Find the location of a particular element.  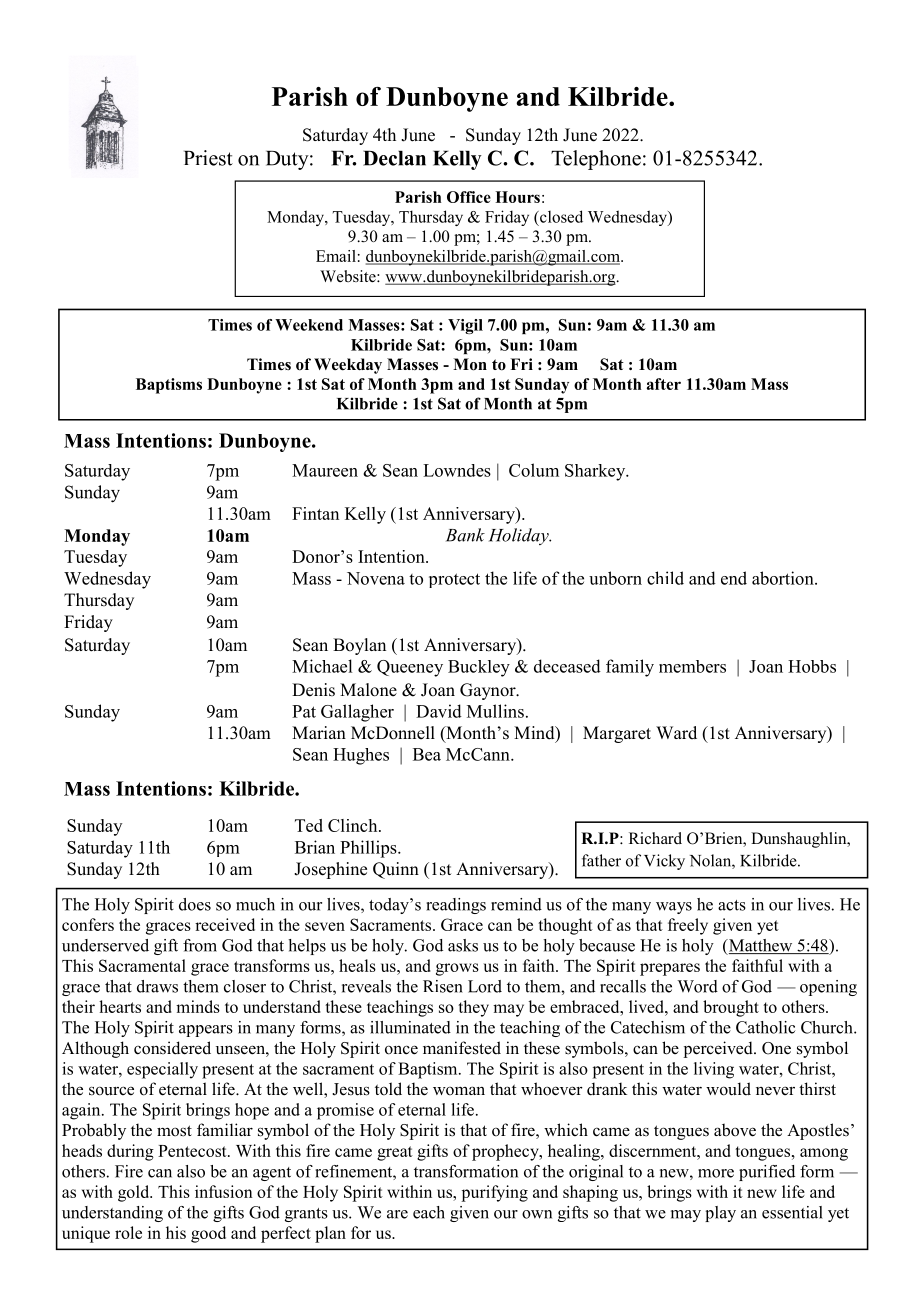

members is located at coordinates (692, 666).
